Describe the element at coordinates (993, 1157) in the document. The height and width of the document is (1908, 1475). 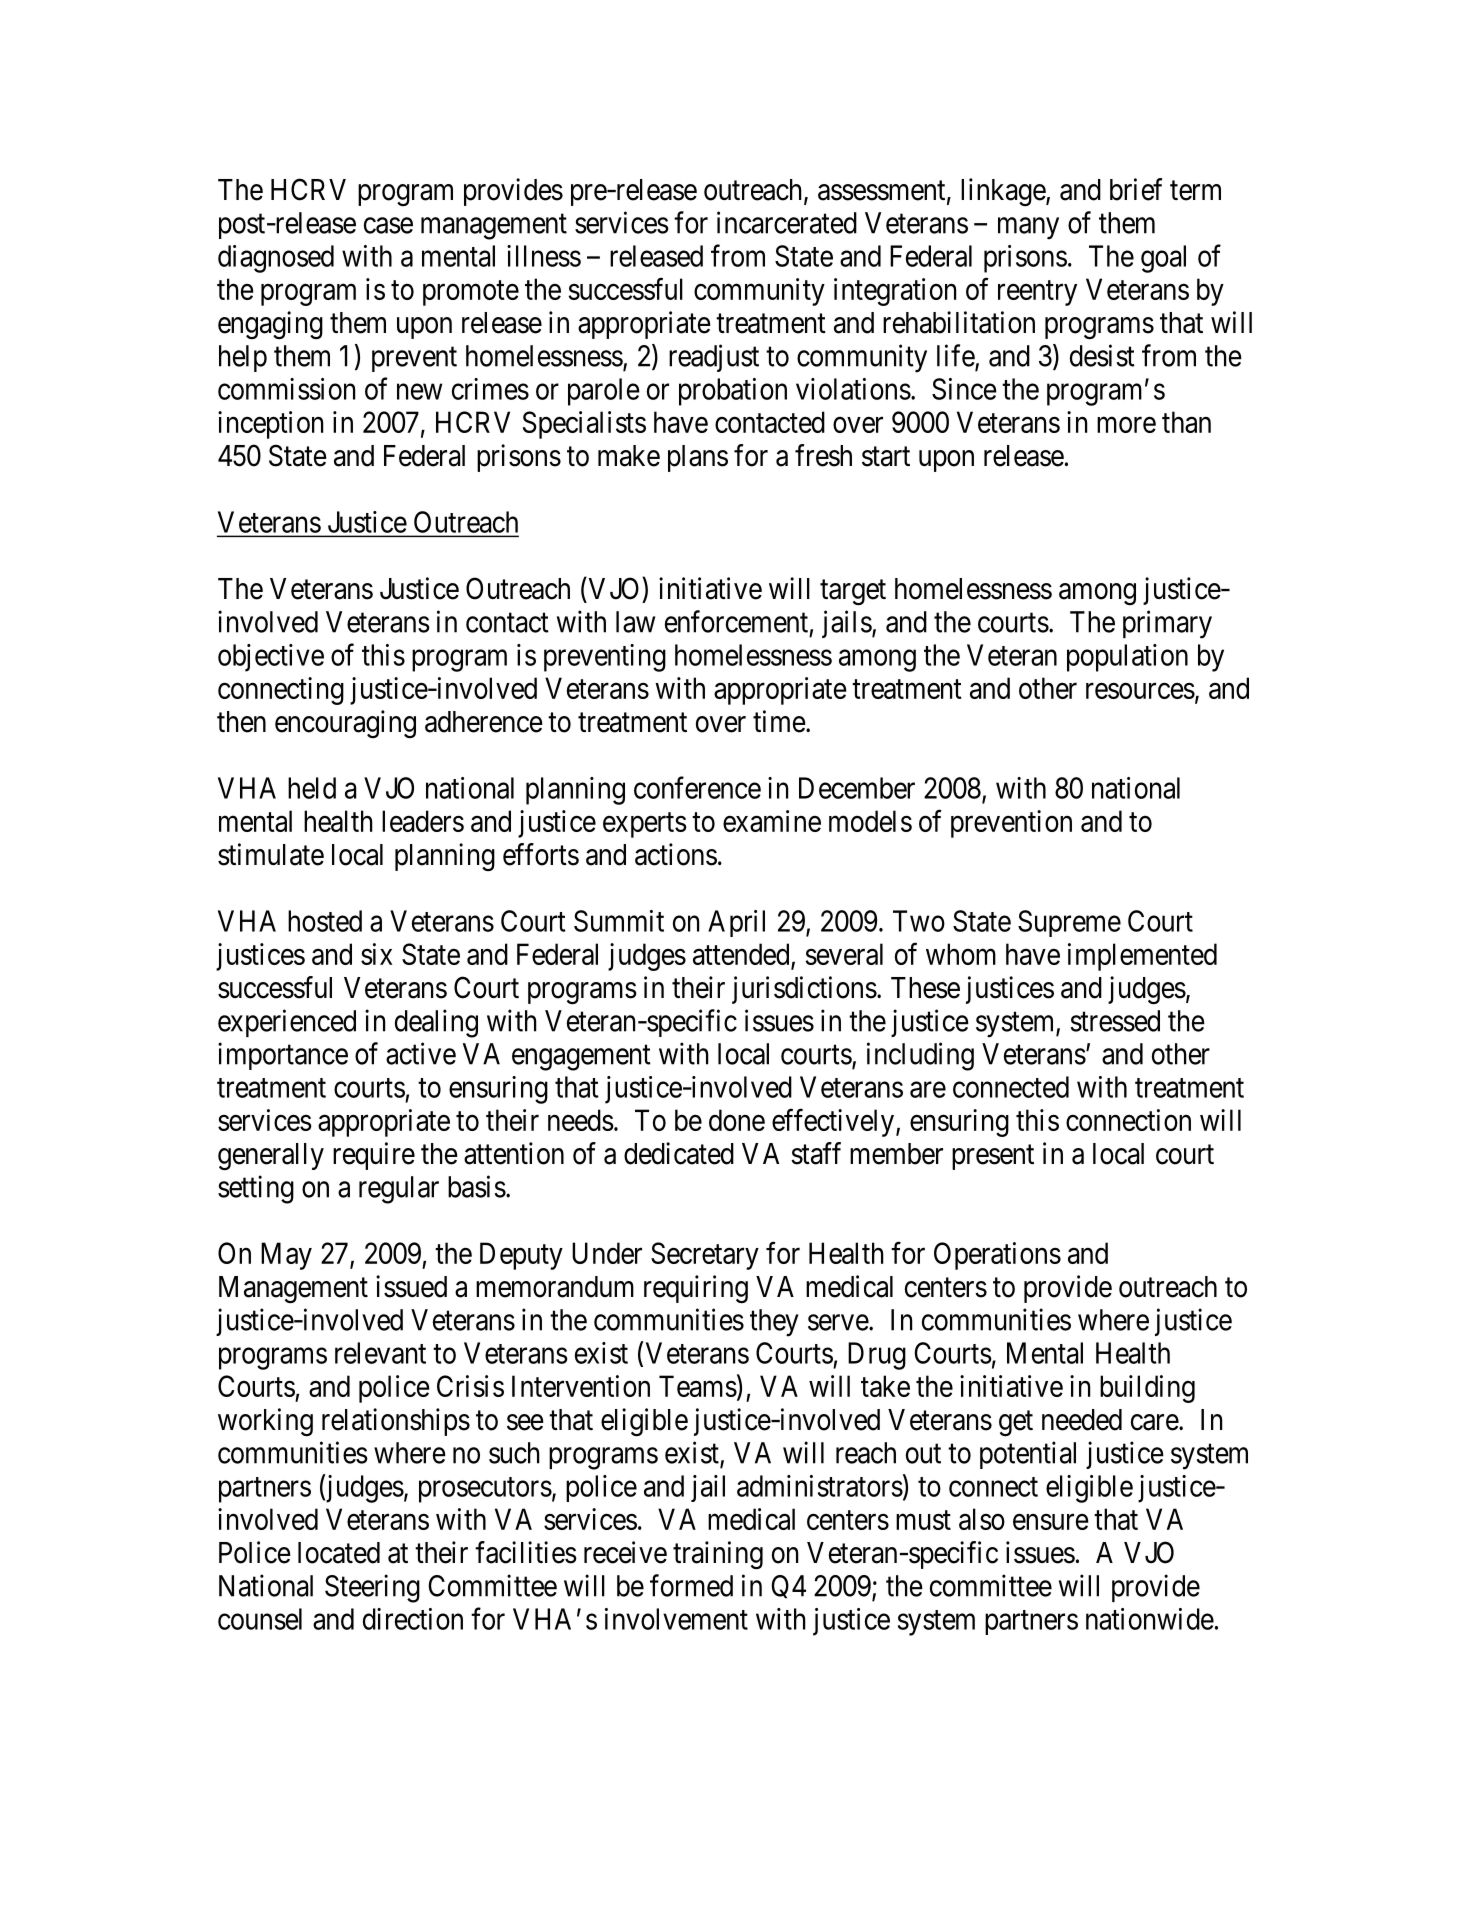
I see `present` at that location.
